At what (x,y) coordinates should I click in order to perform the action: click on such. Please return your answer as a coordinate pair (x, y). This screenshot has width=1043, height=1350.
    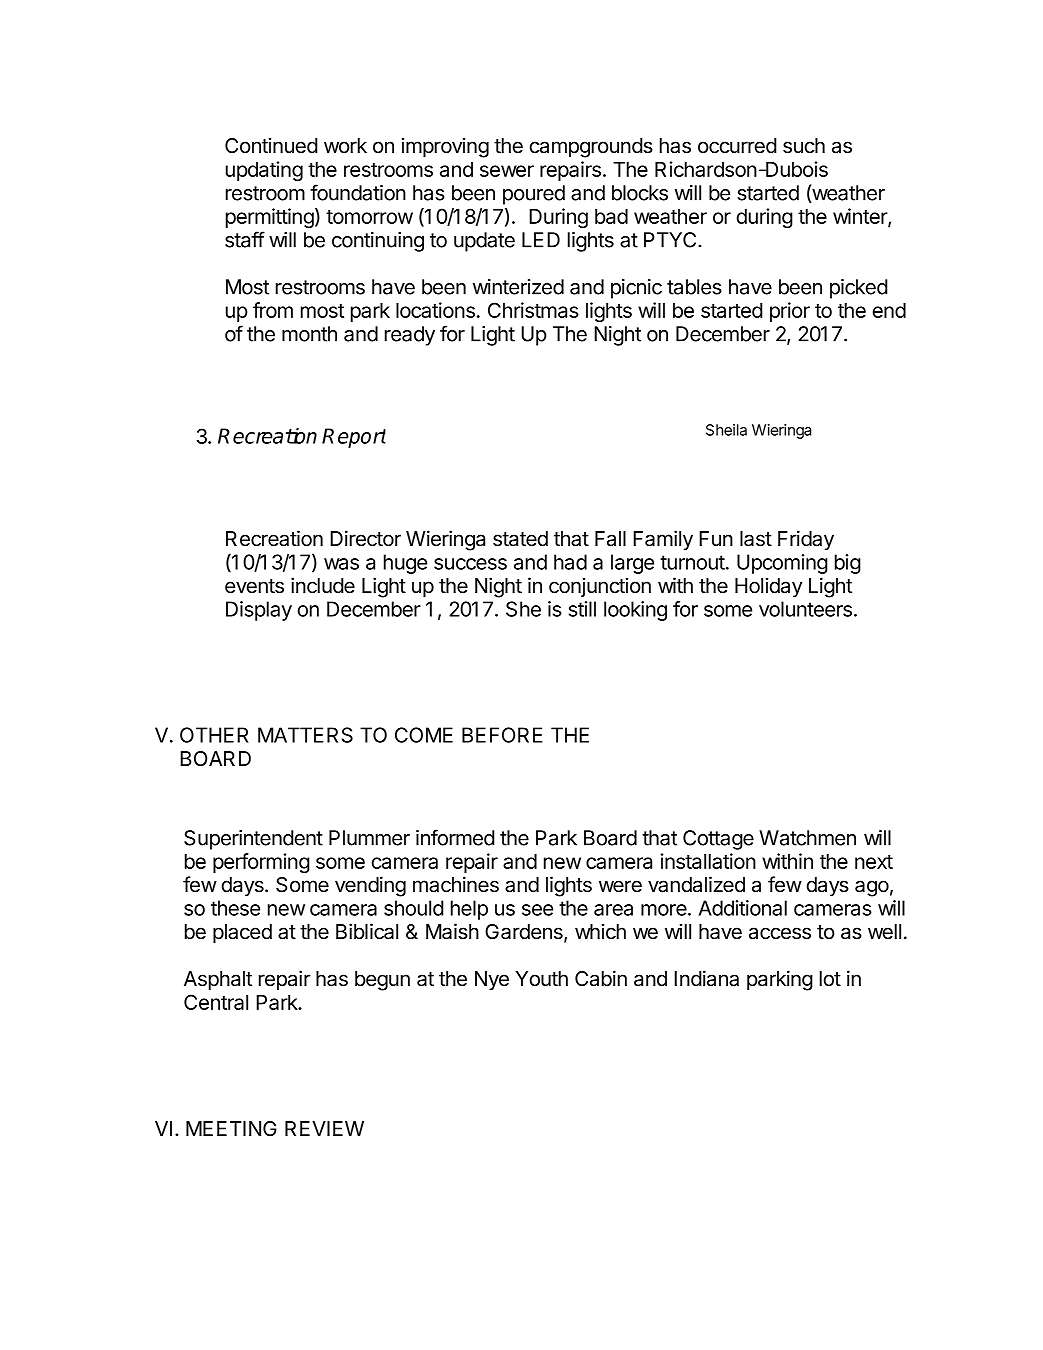
    Looking at the image, I should click on (804, 146).
